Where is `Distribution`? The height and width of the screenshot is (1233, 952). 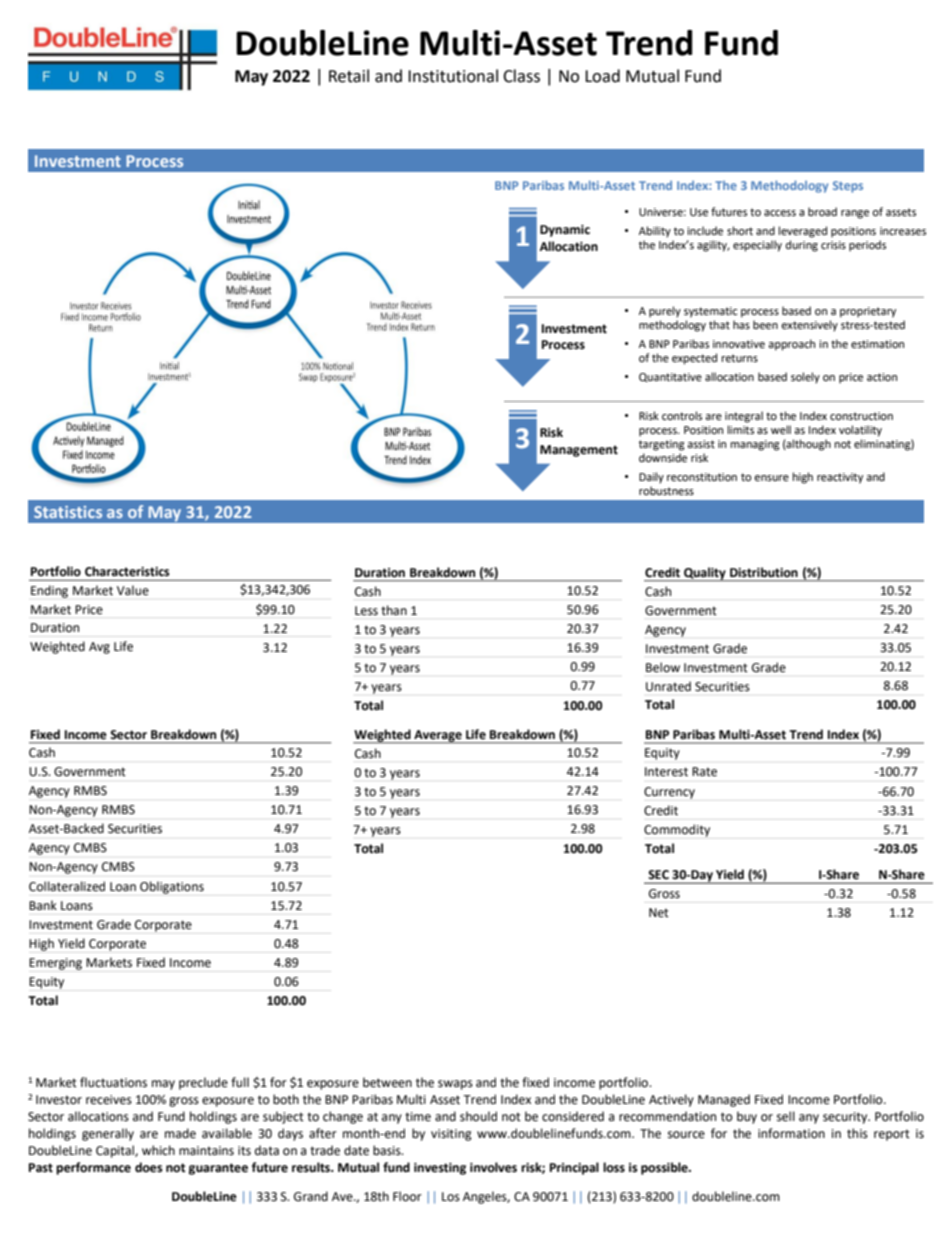 Distribution is located at coordinates (764, 572).
